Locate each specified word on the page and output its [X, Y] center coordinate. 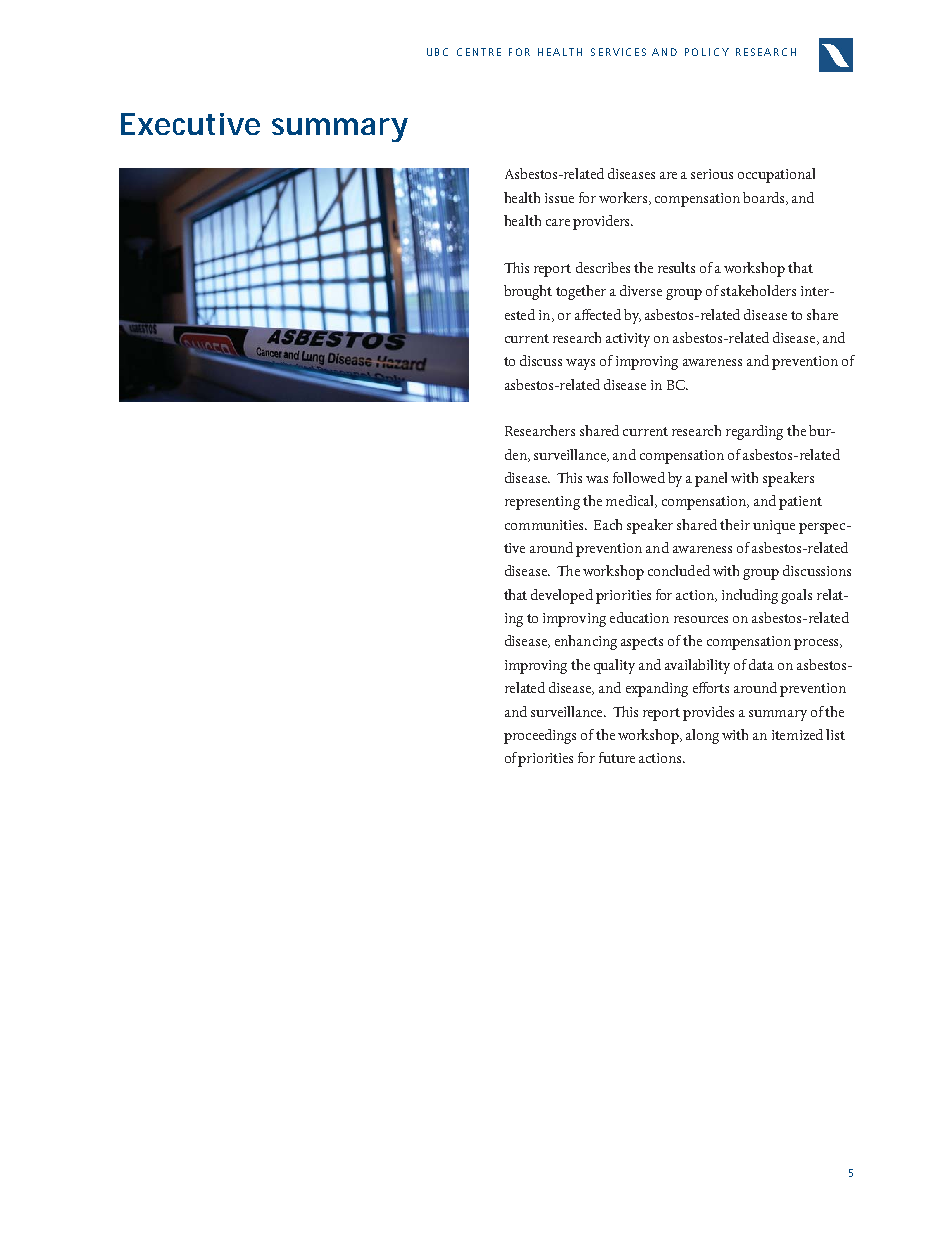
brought [528, 292]
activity [628, 340]
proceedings [540, 736]
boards [765, 198]
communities [545, 525]
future [617, 757]
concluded [679, 570]
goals [796, 596]
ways [580, 364]
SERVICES [618, 52]
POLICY [707, 52]
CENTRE [479, 52]
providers [603, 222]
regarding [754, 432]
